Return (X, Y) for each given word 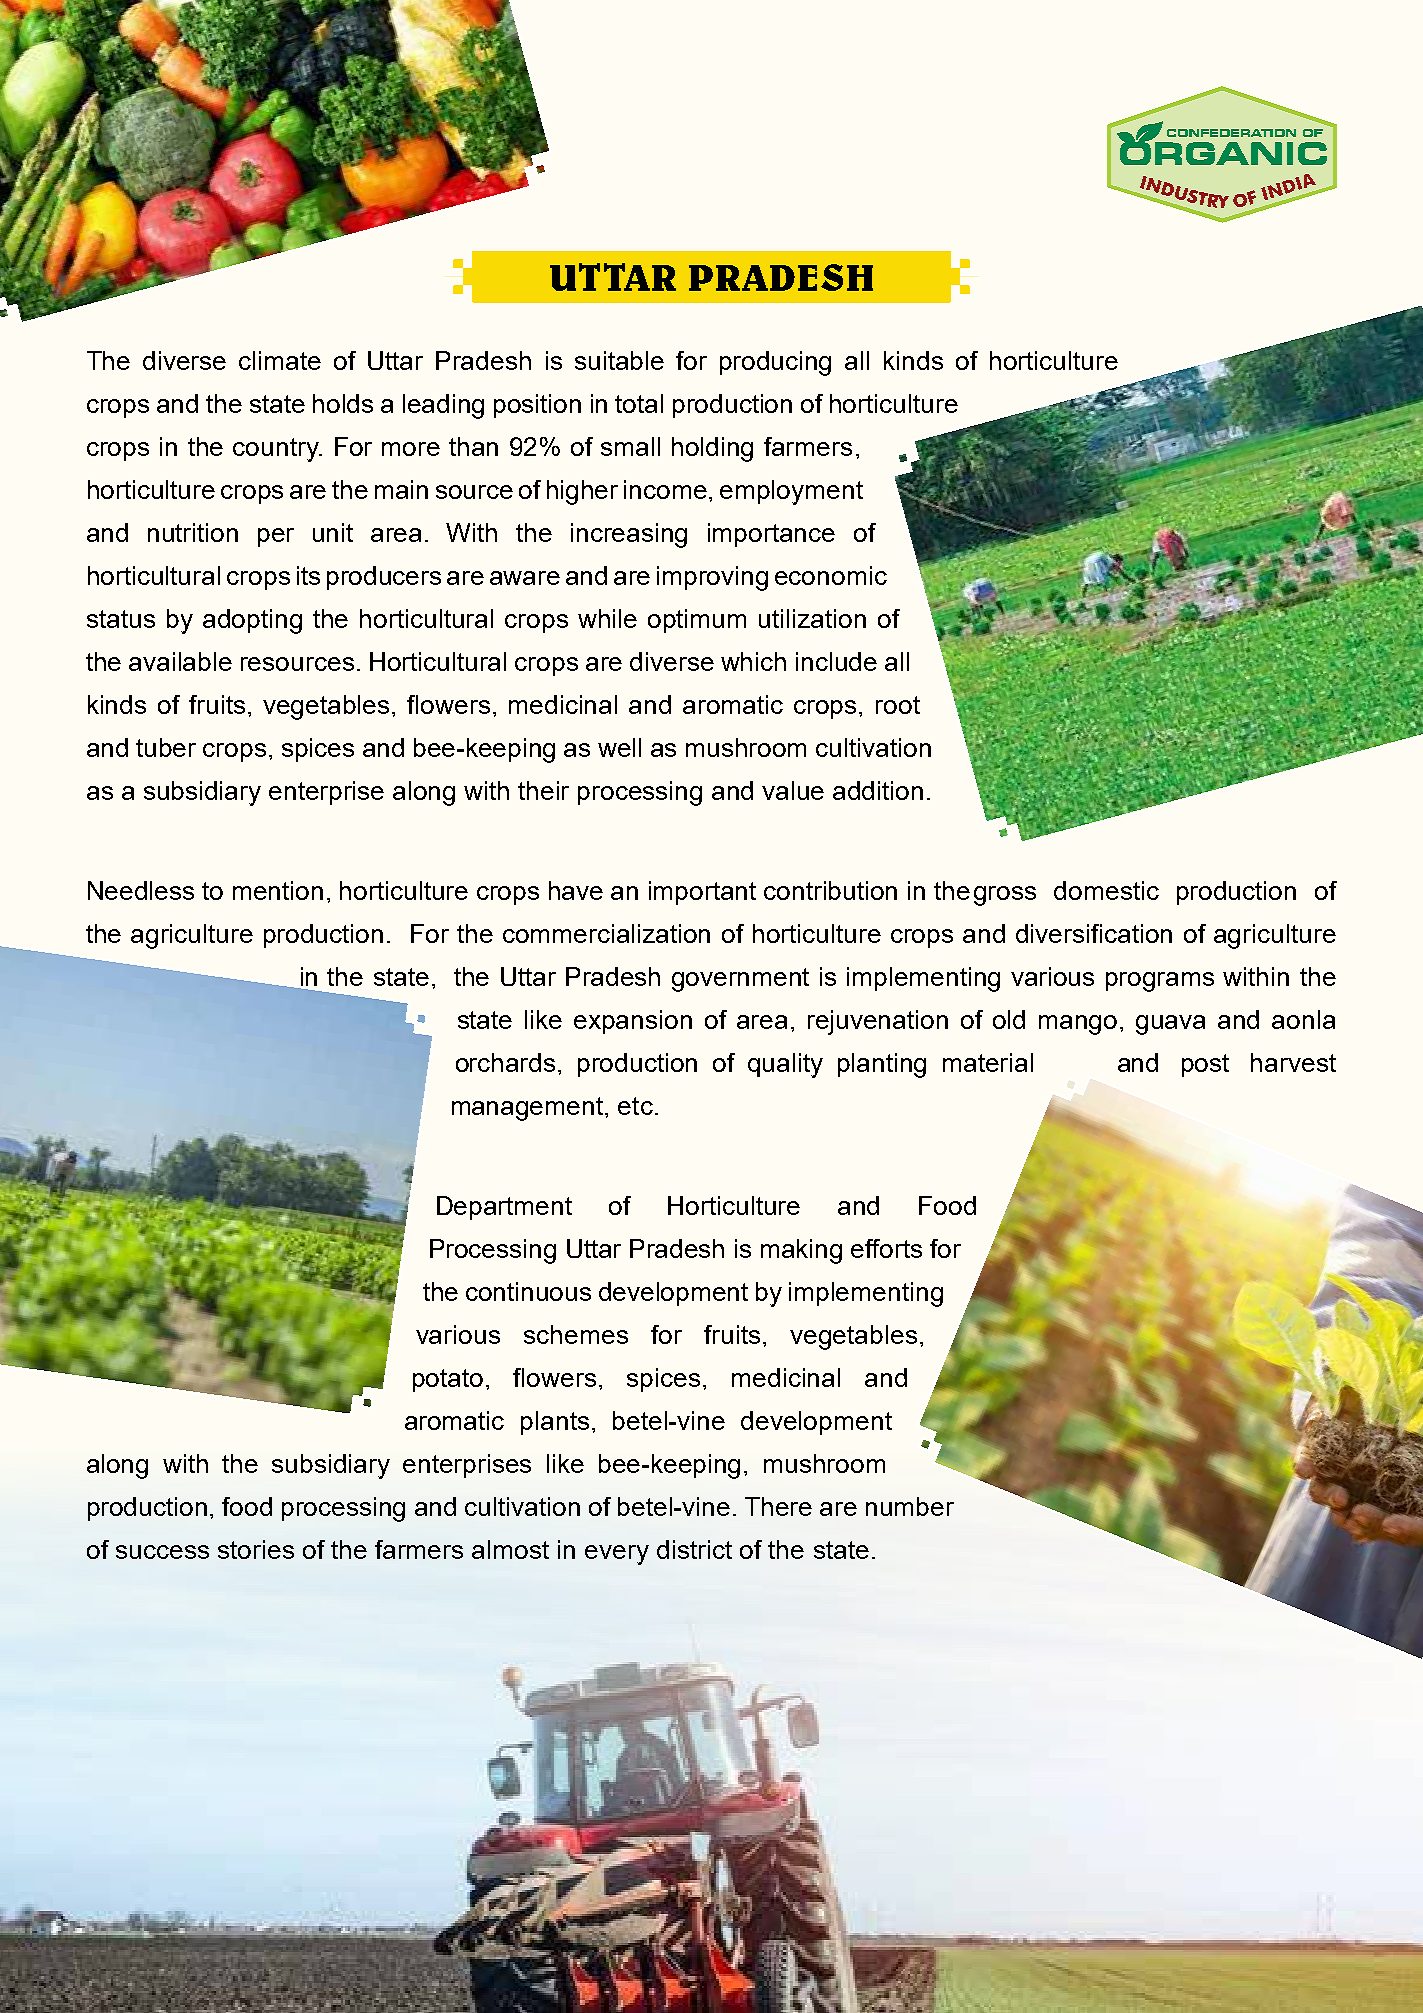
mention (278, 890)
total (639, 403)
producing (775, 363)
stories (256, 1549)
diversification (1094, 933)
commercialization (606, 933)
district (694, 1549)
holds (343, 403)
